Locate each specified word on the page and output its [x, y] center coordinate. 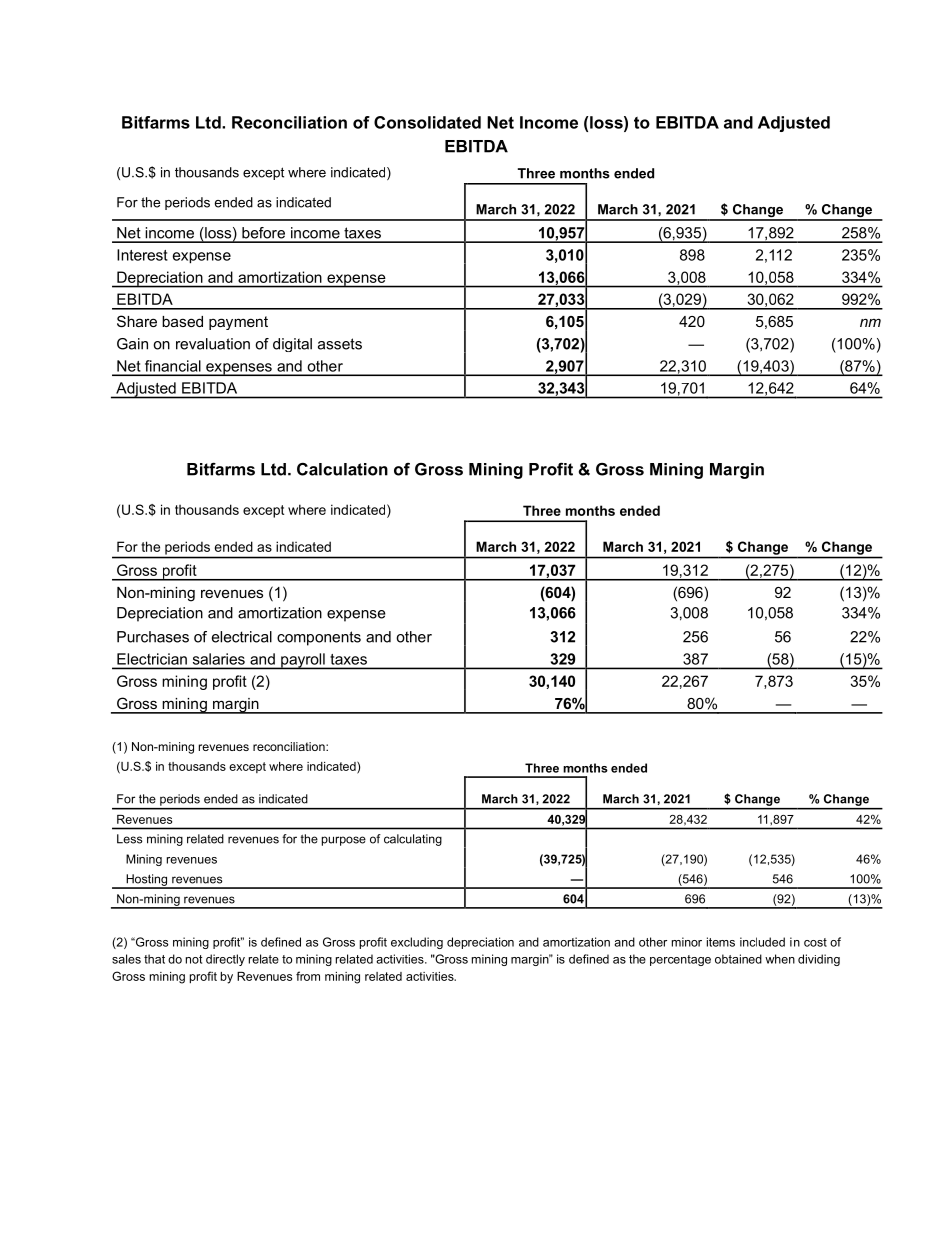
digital [292, 345]
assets [340, 344]
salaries [219, 659]
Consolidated [427, 122]
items [721, 942]
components [319, 638]
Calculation [342, 469]
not [194, 959]
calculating [413, 840]
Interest [142, 255]
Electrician [152, 659]
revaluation [213, 344]
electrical [242, 637]
